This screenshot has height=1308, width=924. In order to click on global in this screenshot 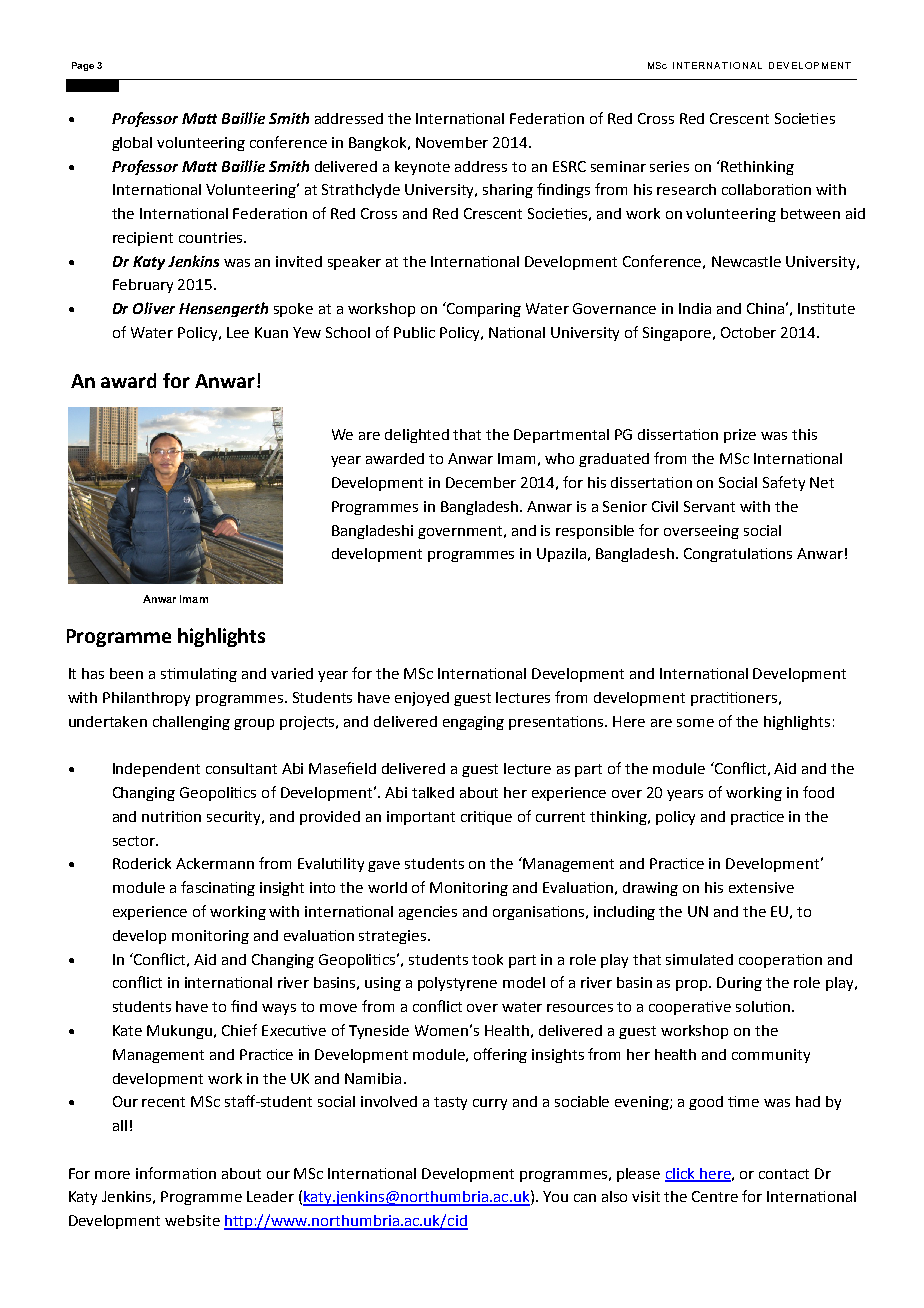, I will do `click(132, 144)`.
